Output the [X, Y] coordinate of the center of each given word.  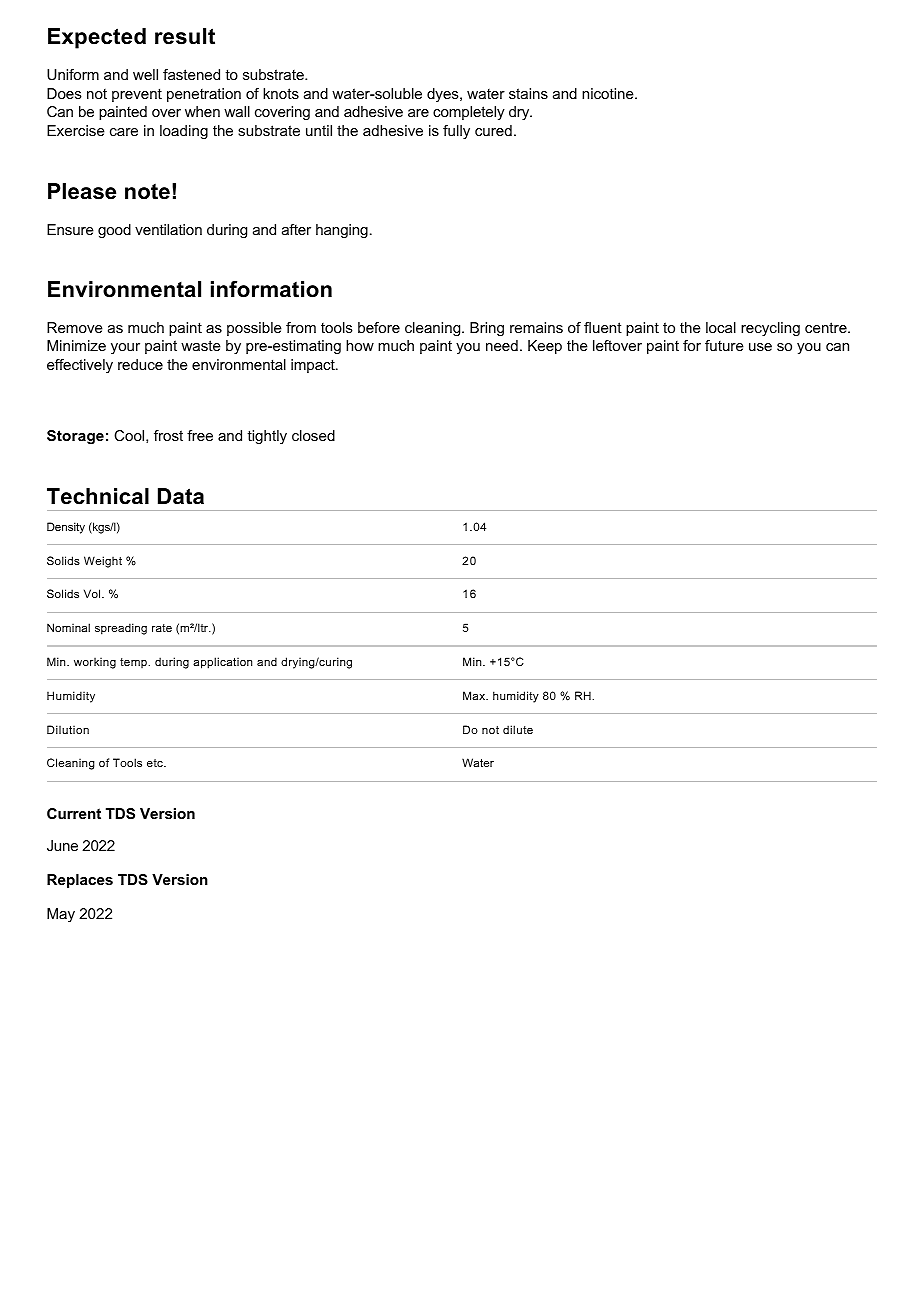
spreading [121, 629]
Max [475, 695]
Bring [487, 329]
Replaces [80, 881]
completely [469, 113]
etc [156, 763]
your [125, 348]
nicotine [609, 93]
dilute [518, 729]
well [145, 74]
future [724, 345]
